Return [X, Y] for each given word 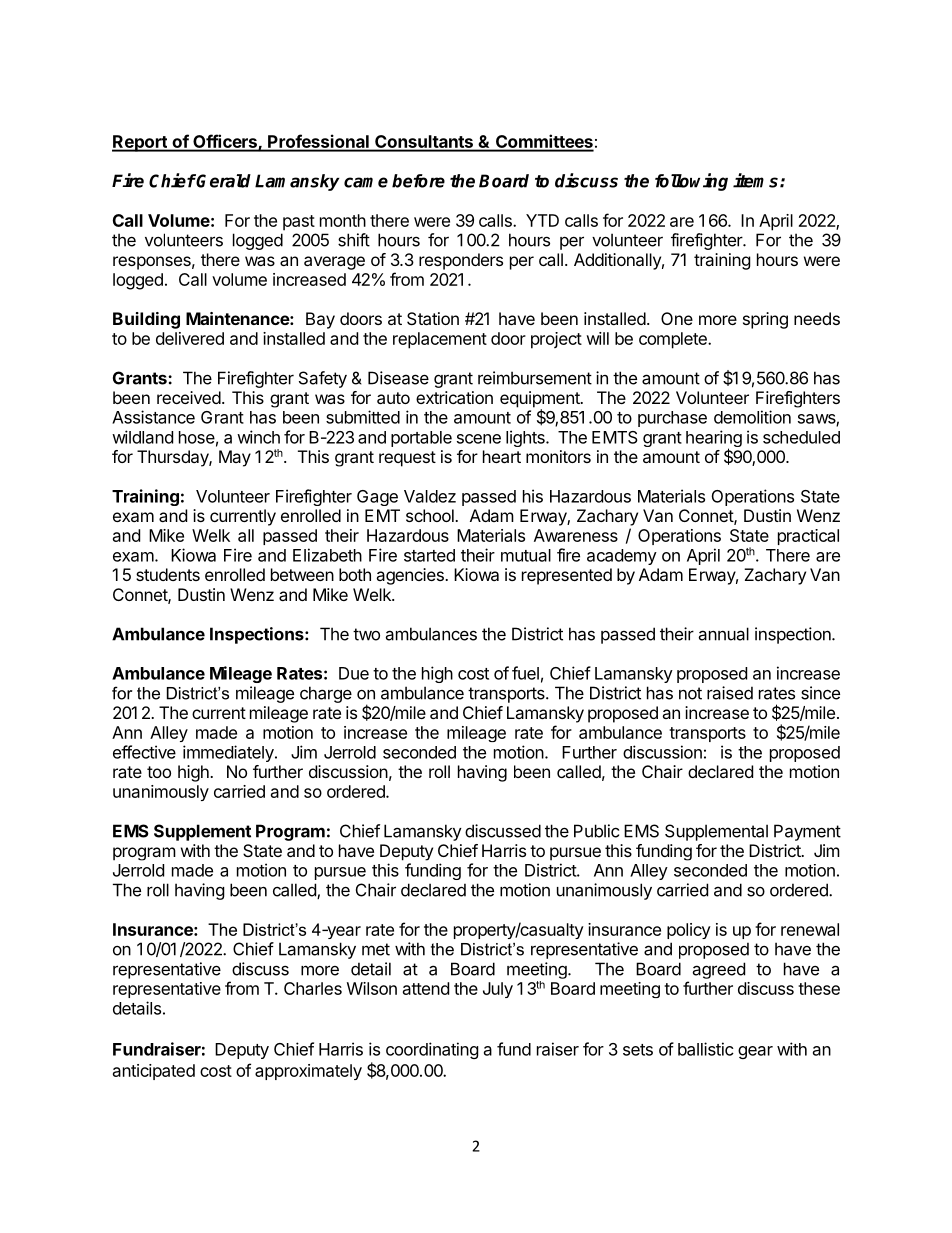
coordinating [432, 1050]
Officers [225, 142]
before [418, 181]
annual [723, 634]
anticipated [154, 1072]
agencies [411, 576]
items [757, 180]
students [168, 574]
